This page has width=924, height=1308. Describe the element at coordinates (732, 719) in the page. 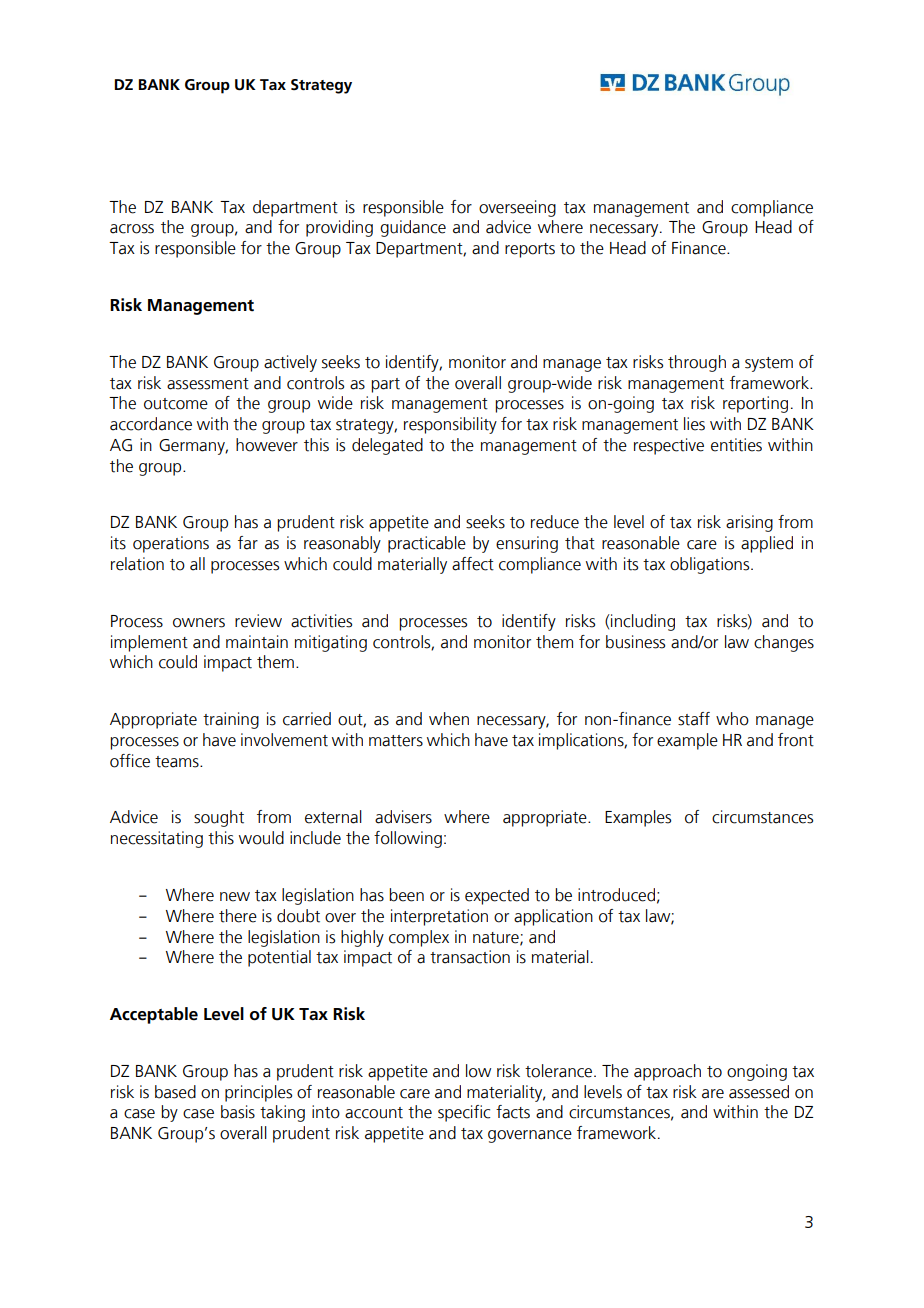

I see `who` at that location.
